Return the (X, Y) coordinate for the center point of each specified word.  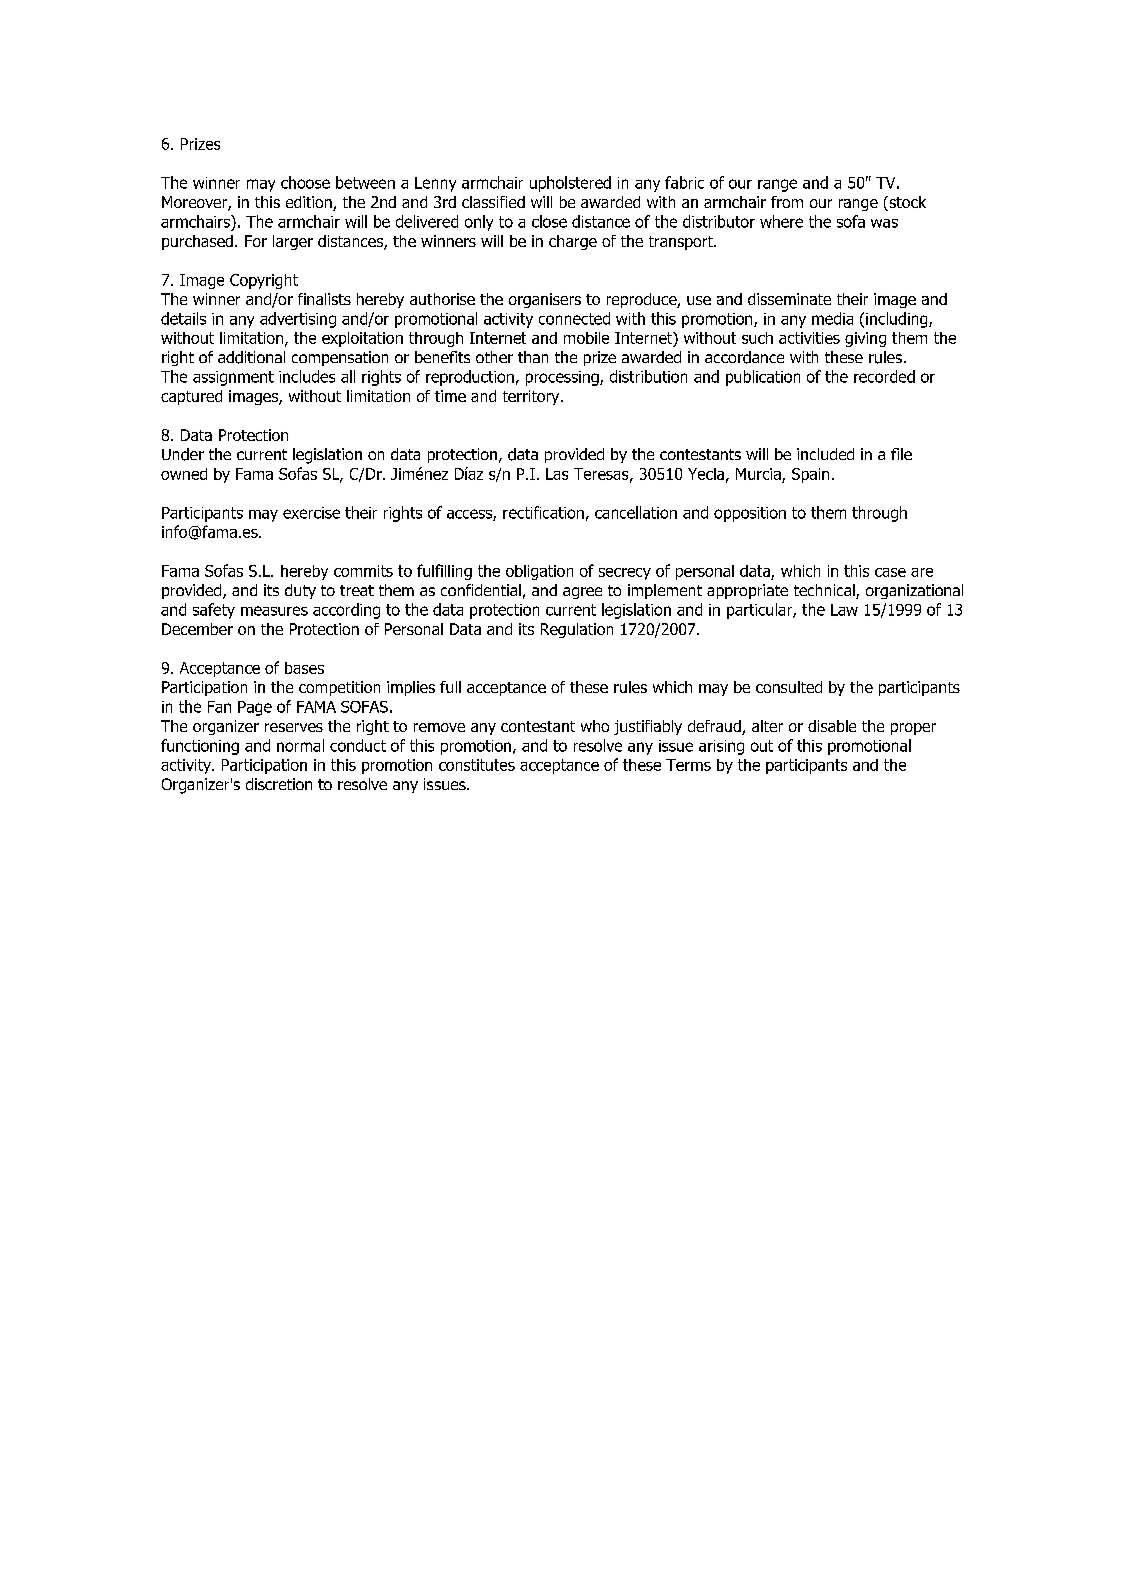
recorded (884, 376)
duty (300, 591)
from (787, 202)
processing (563, 378)
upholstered (570, 184)
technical (825, 591)
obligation (539, 572)
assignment (233, 378)
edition (310, 203)
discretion (279, 784)
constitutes (477, 765)
